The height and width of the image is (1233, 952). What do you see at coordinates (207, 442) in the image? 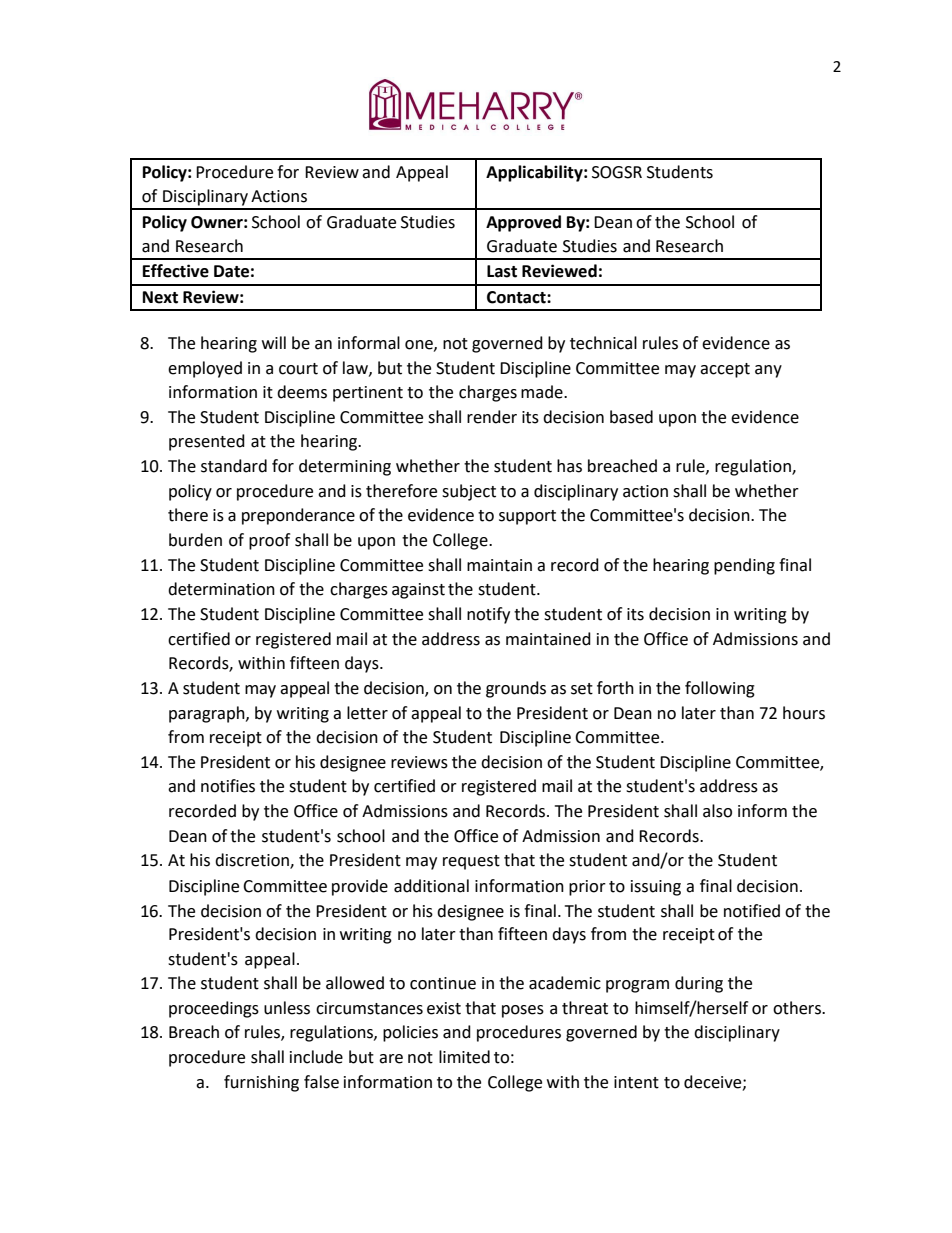
I see `presented` at bounding box center [207, 442].
